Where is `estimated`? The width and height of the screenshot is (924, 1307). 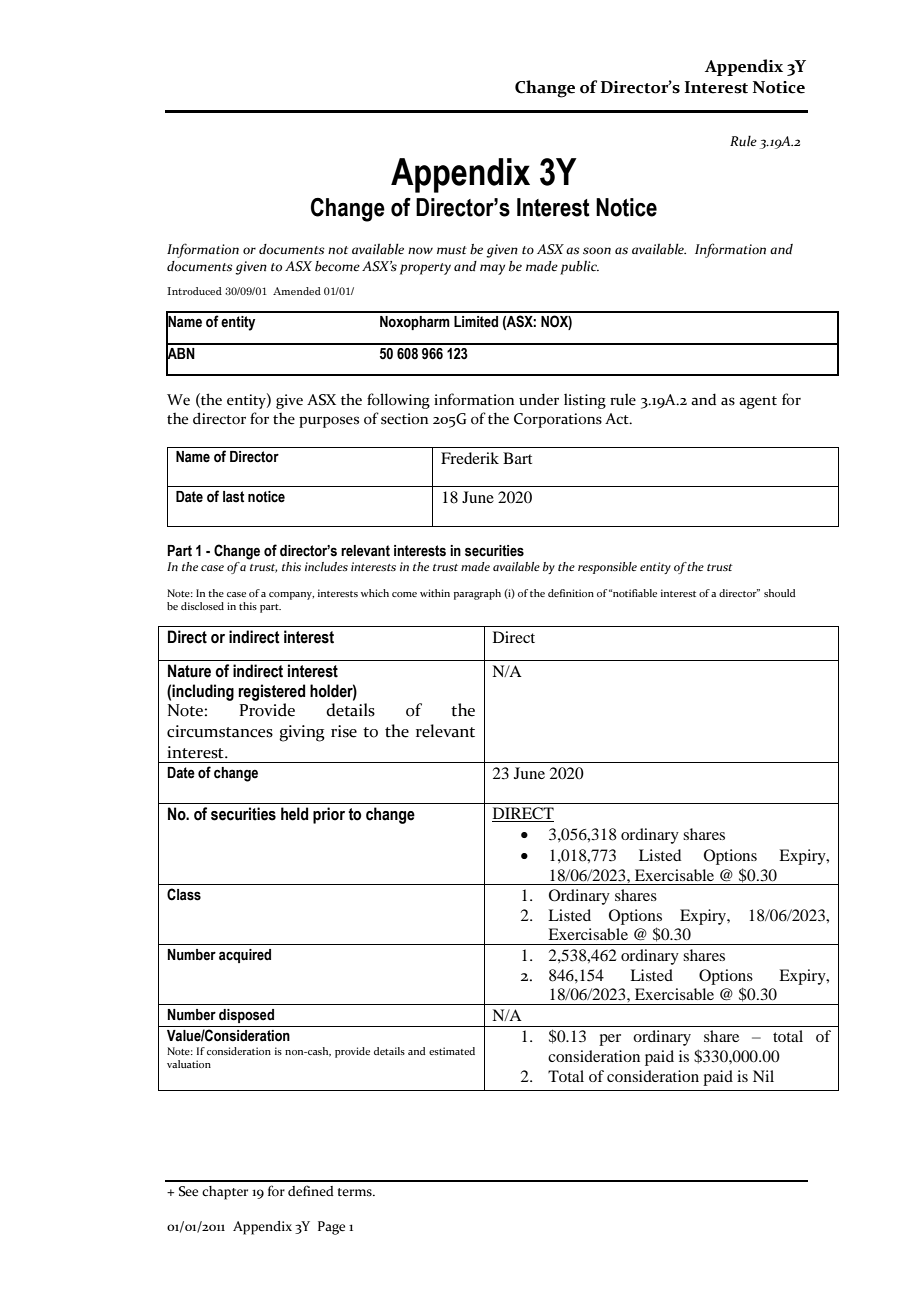 estimated is located at coordinates (452, 1051).
